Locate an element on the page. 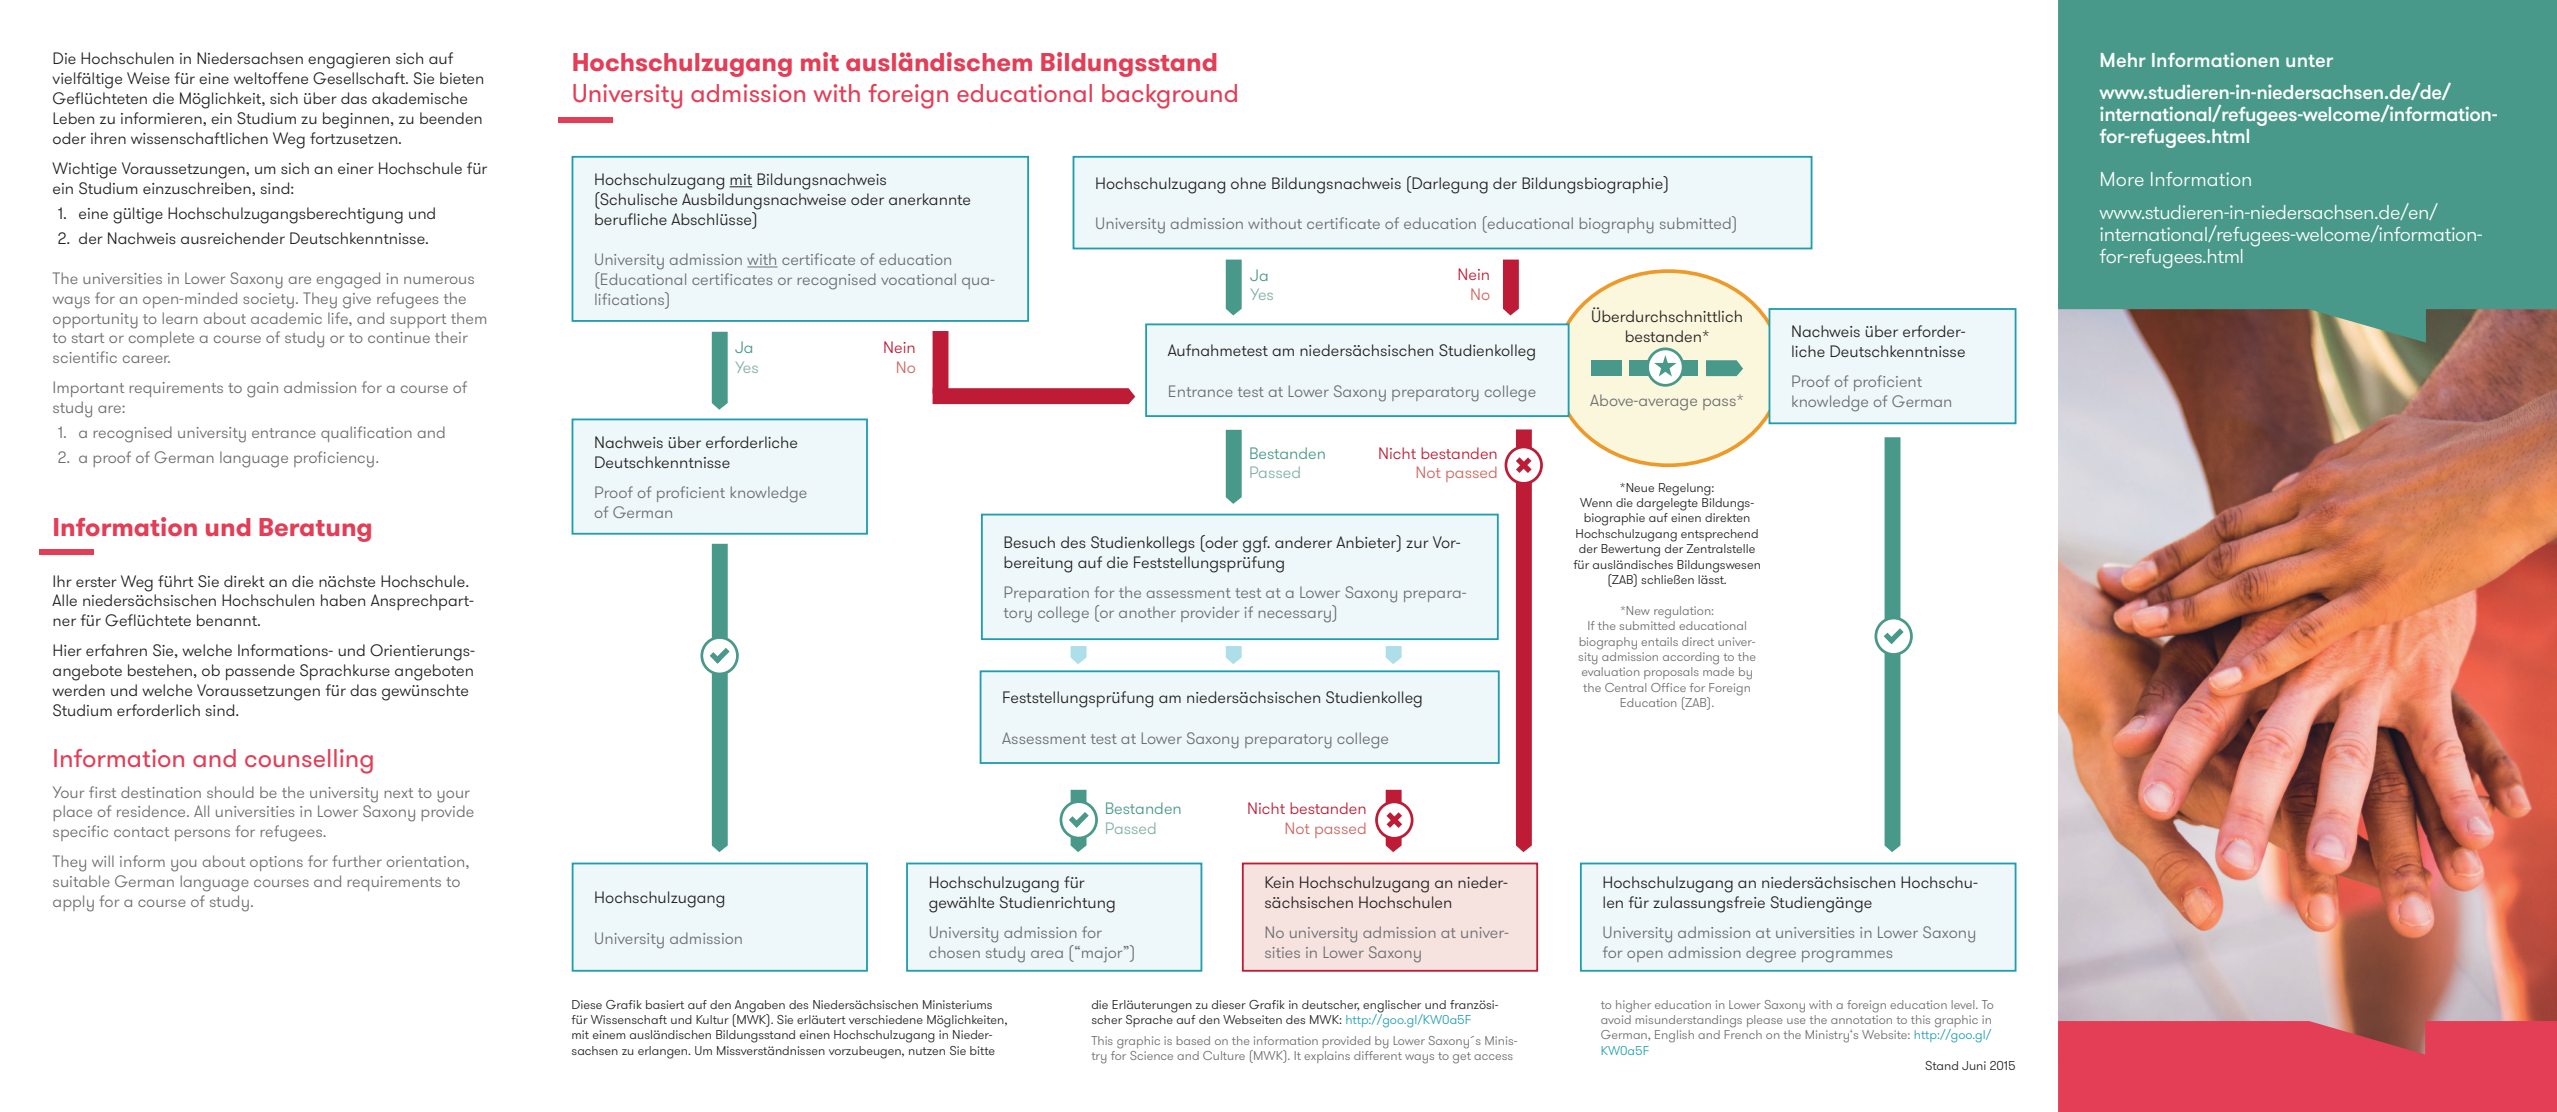  Gesellschaft is located at coordinates (360, 78).
